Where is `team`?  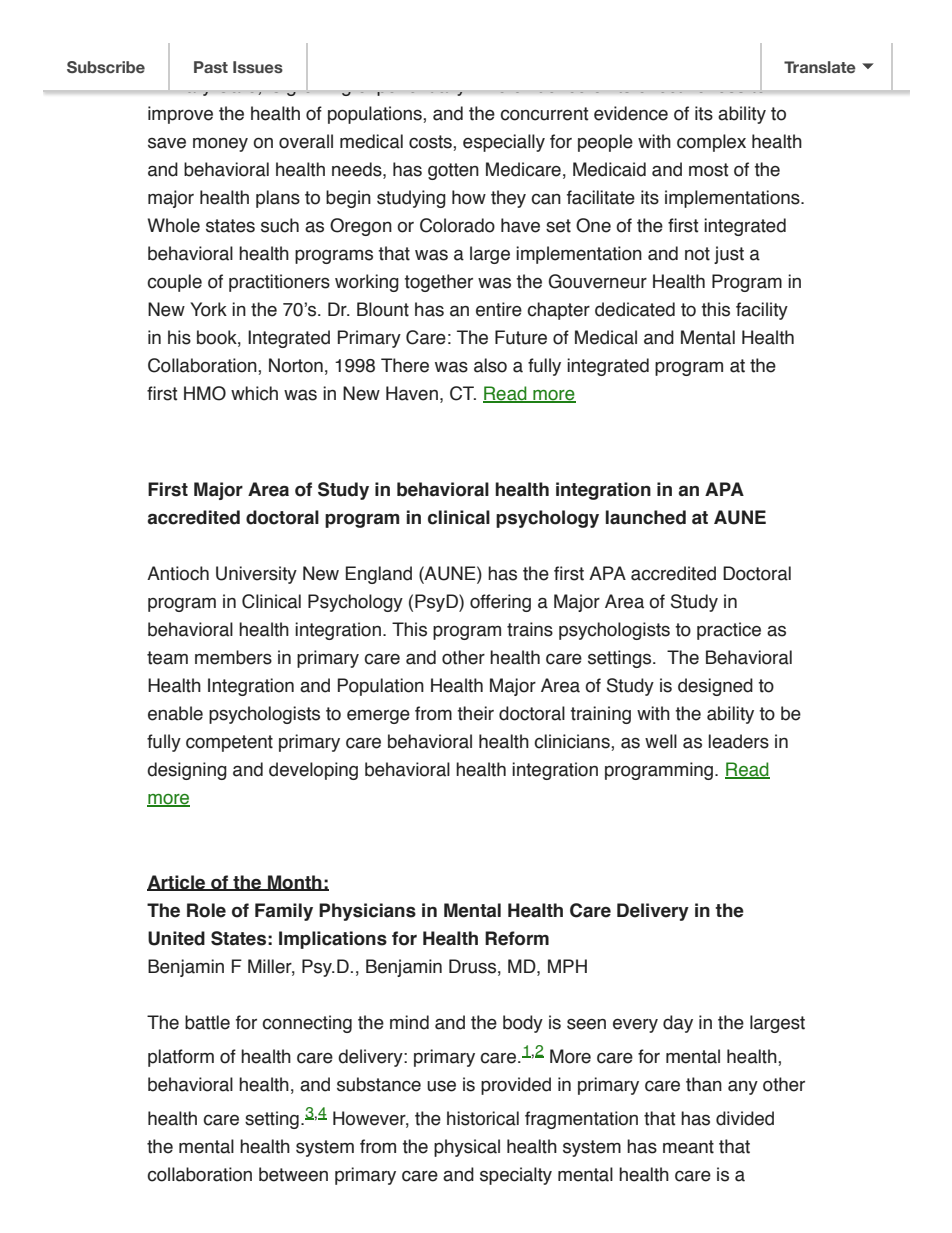
team is located at coordinates (167, 658).
